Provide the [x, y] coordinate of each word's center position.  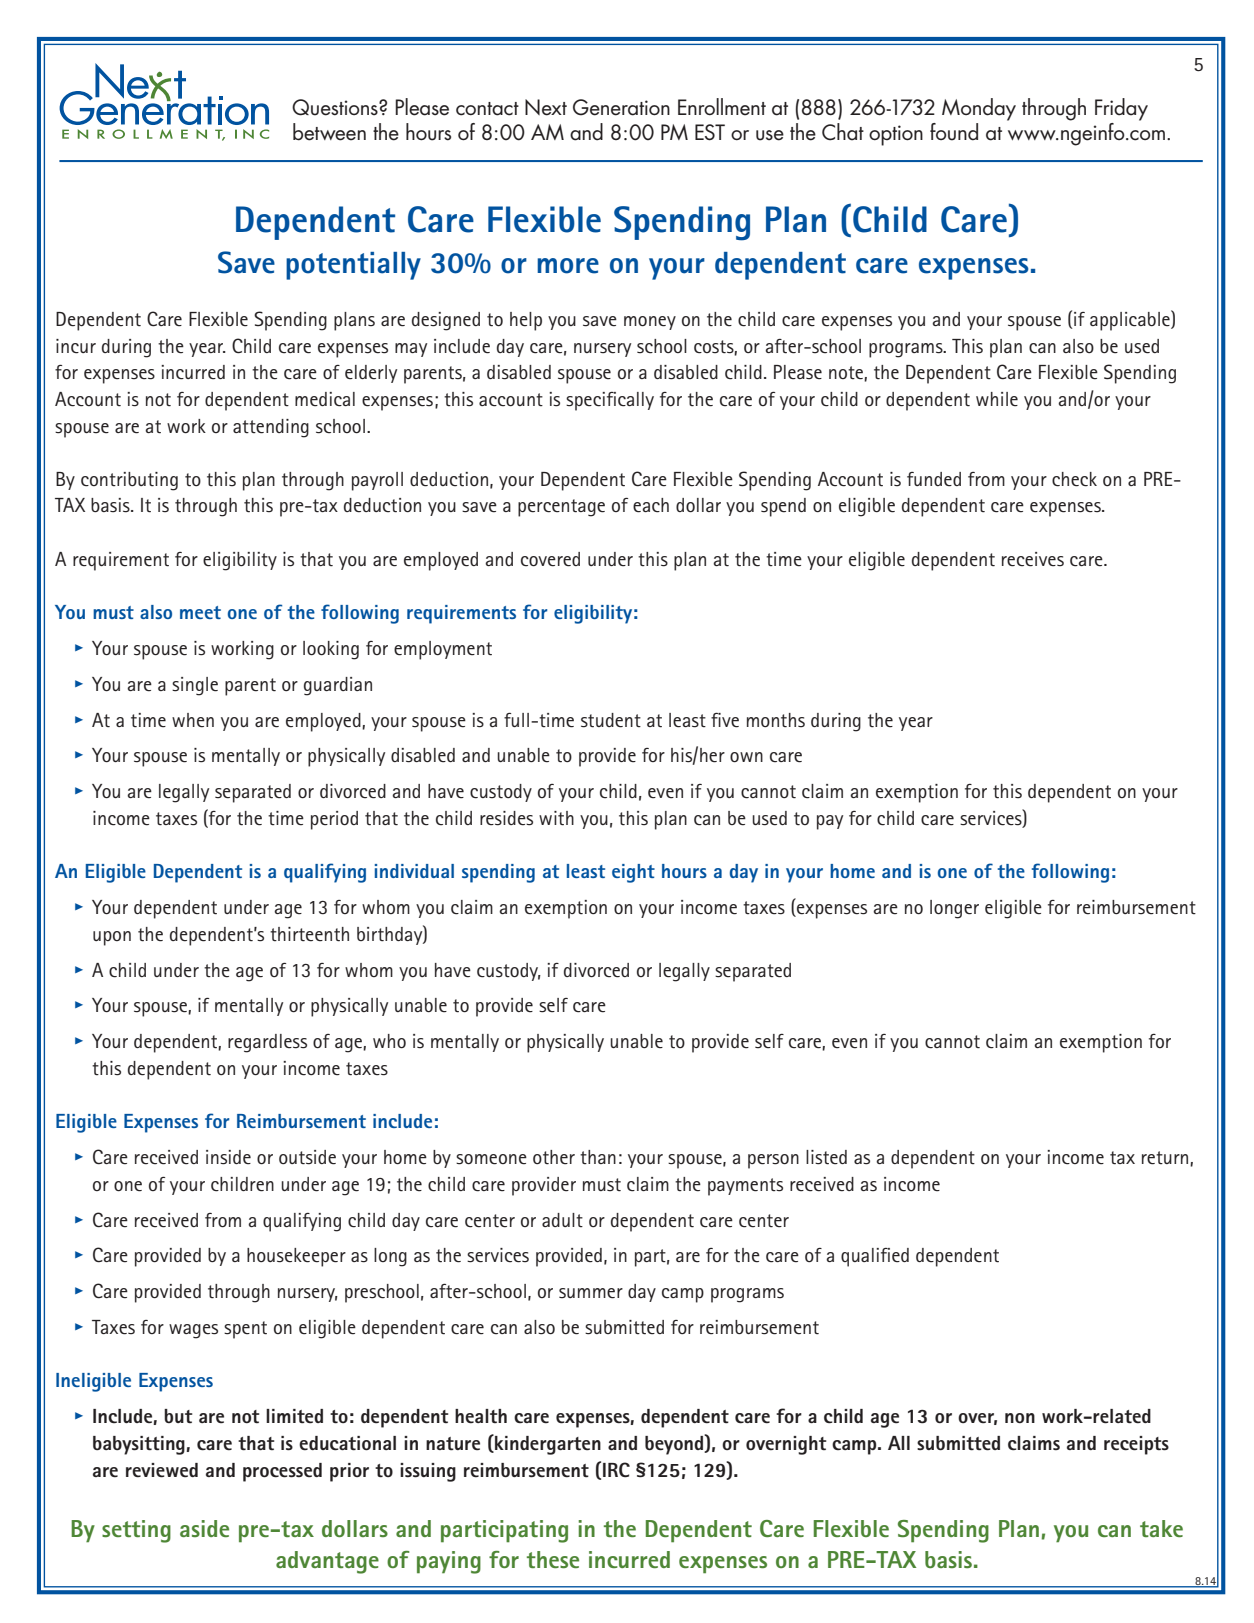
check [1074, 479]
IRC [616, 1469]
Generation [621, 107]
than [598, 1157]
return [1166, 1158]
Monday [979, 109]
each [651, 505]
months [776, 720]
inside [228, 1157]
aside [204, 1528]
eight [633, 873]
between [329, 132]
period [334, 820]
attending [271, 428]
